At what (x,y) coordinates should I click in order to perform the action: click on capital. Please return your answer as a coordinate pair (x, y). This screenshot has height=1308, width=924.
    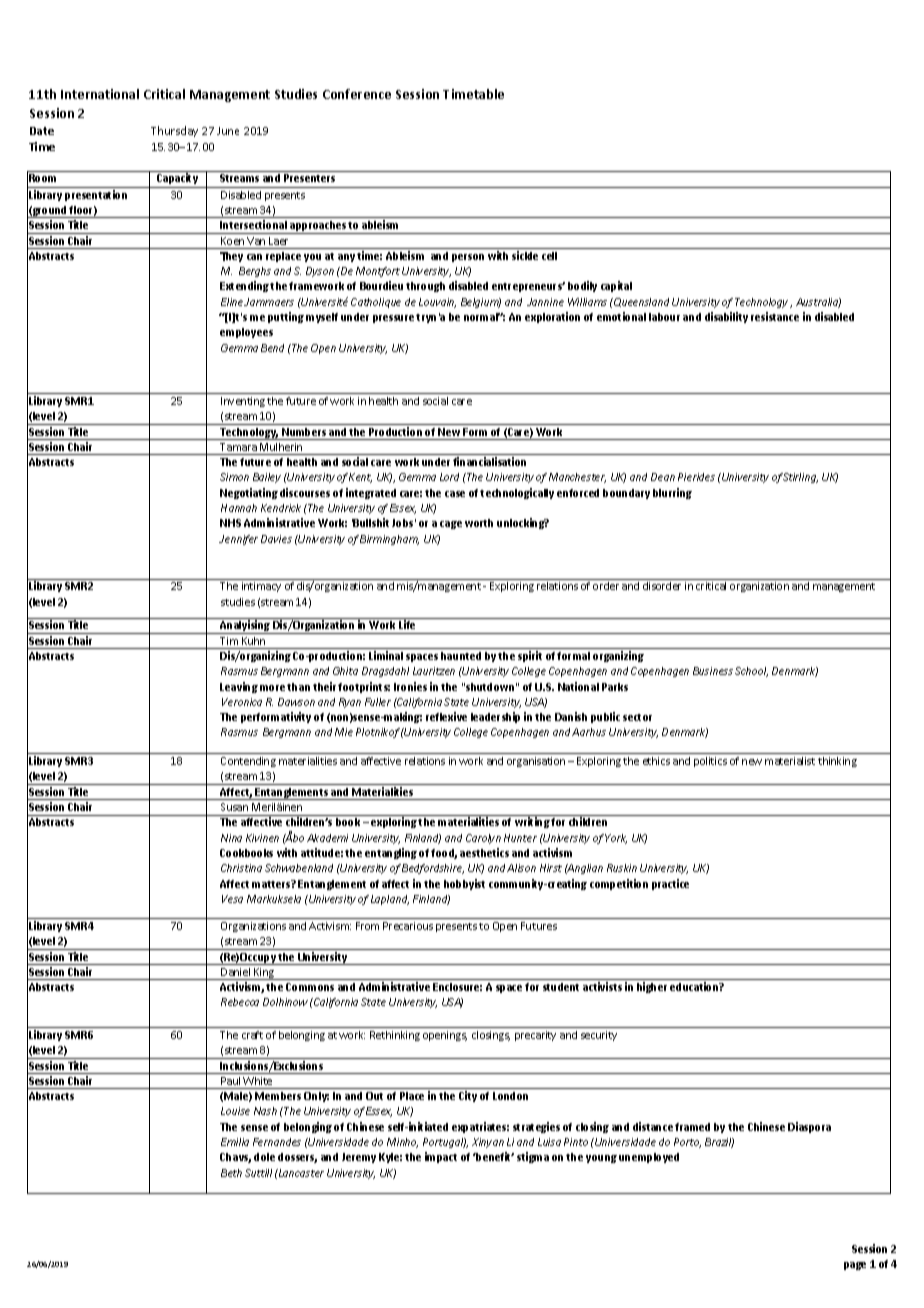
    Looking at the image, I should click on (616, 286).
